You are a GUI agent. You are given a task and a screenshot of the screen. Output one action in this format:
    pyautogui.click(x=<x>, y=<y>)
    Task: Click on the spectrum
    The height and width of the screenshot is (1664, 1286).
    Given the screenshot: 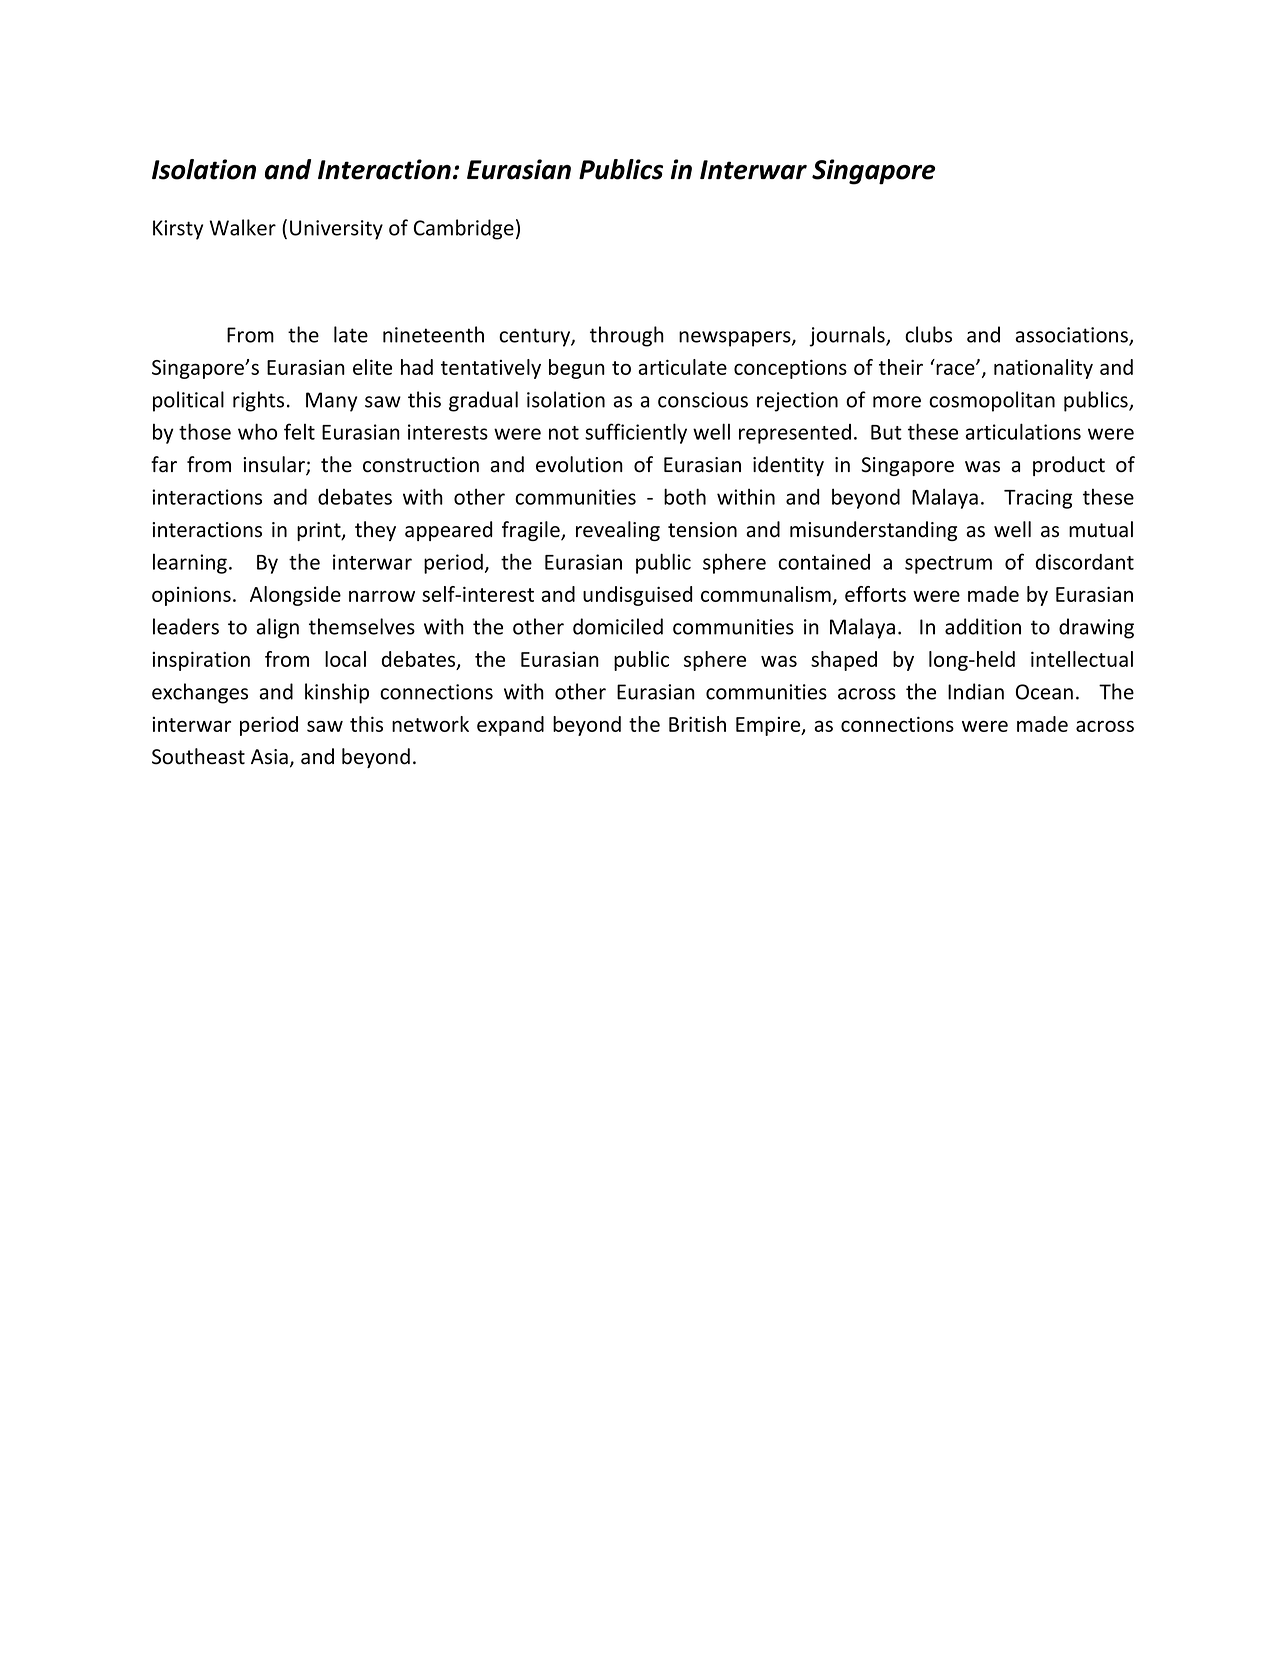 What is the action you would take?
    pyautogui.click(x=948, y=565)
